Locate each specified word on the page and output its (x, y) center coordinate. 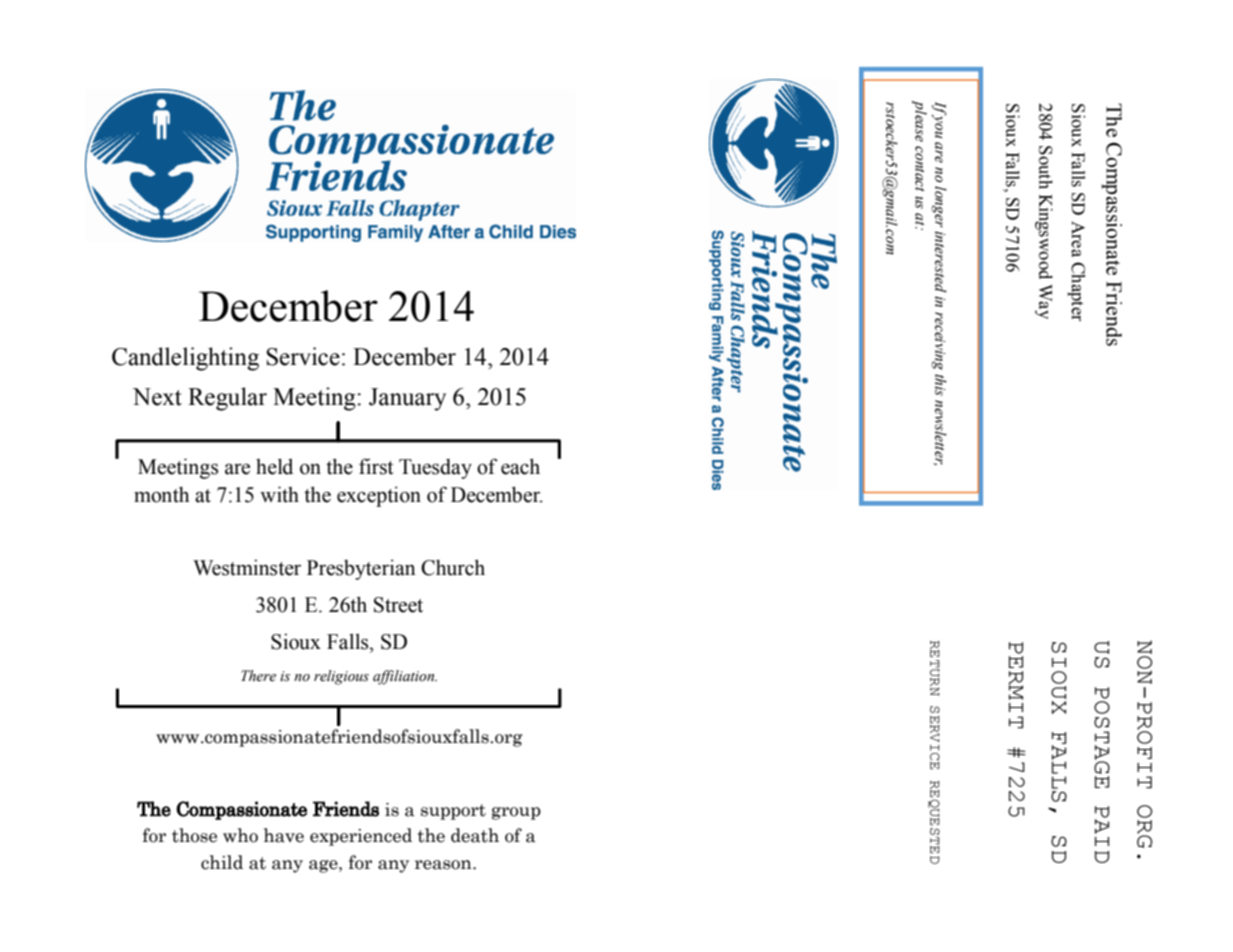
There (258, 676)
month (161, 494)
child (222, 862)
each (520, 466)
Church (453, 567)
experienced (361, 837)
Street (398, 605)
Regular (227, 399)
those (194, 835)
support (453, 812)
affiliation (405, 677)
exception (379, 496)
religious (341, 677)
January (407, 399)
